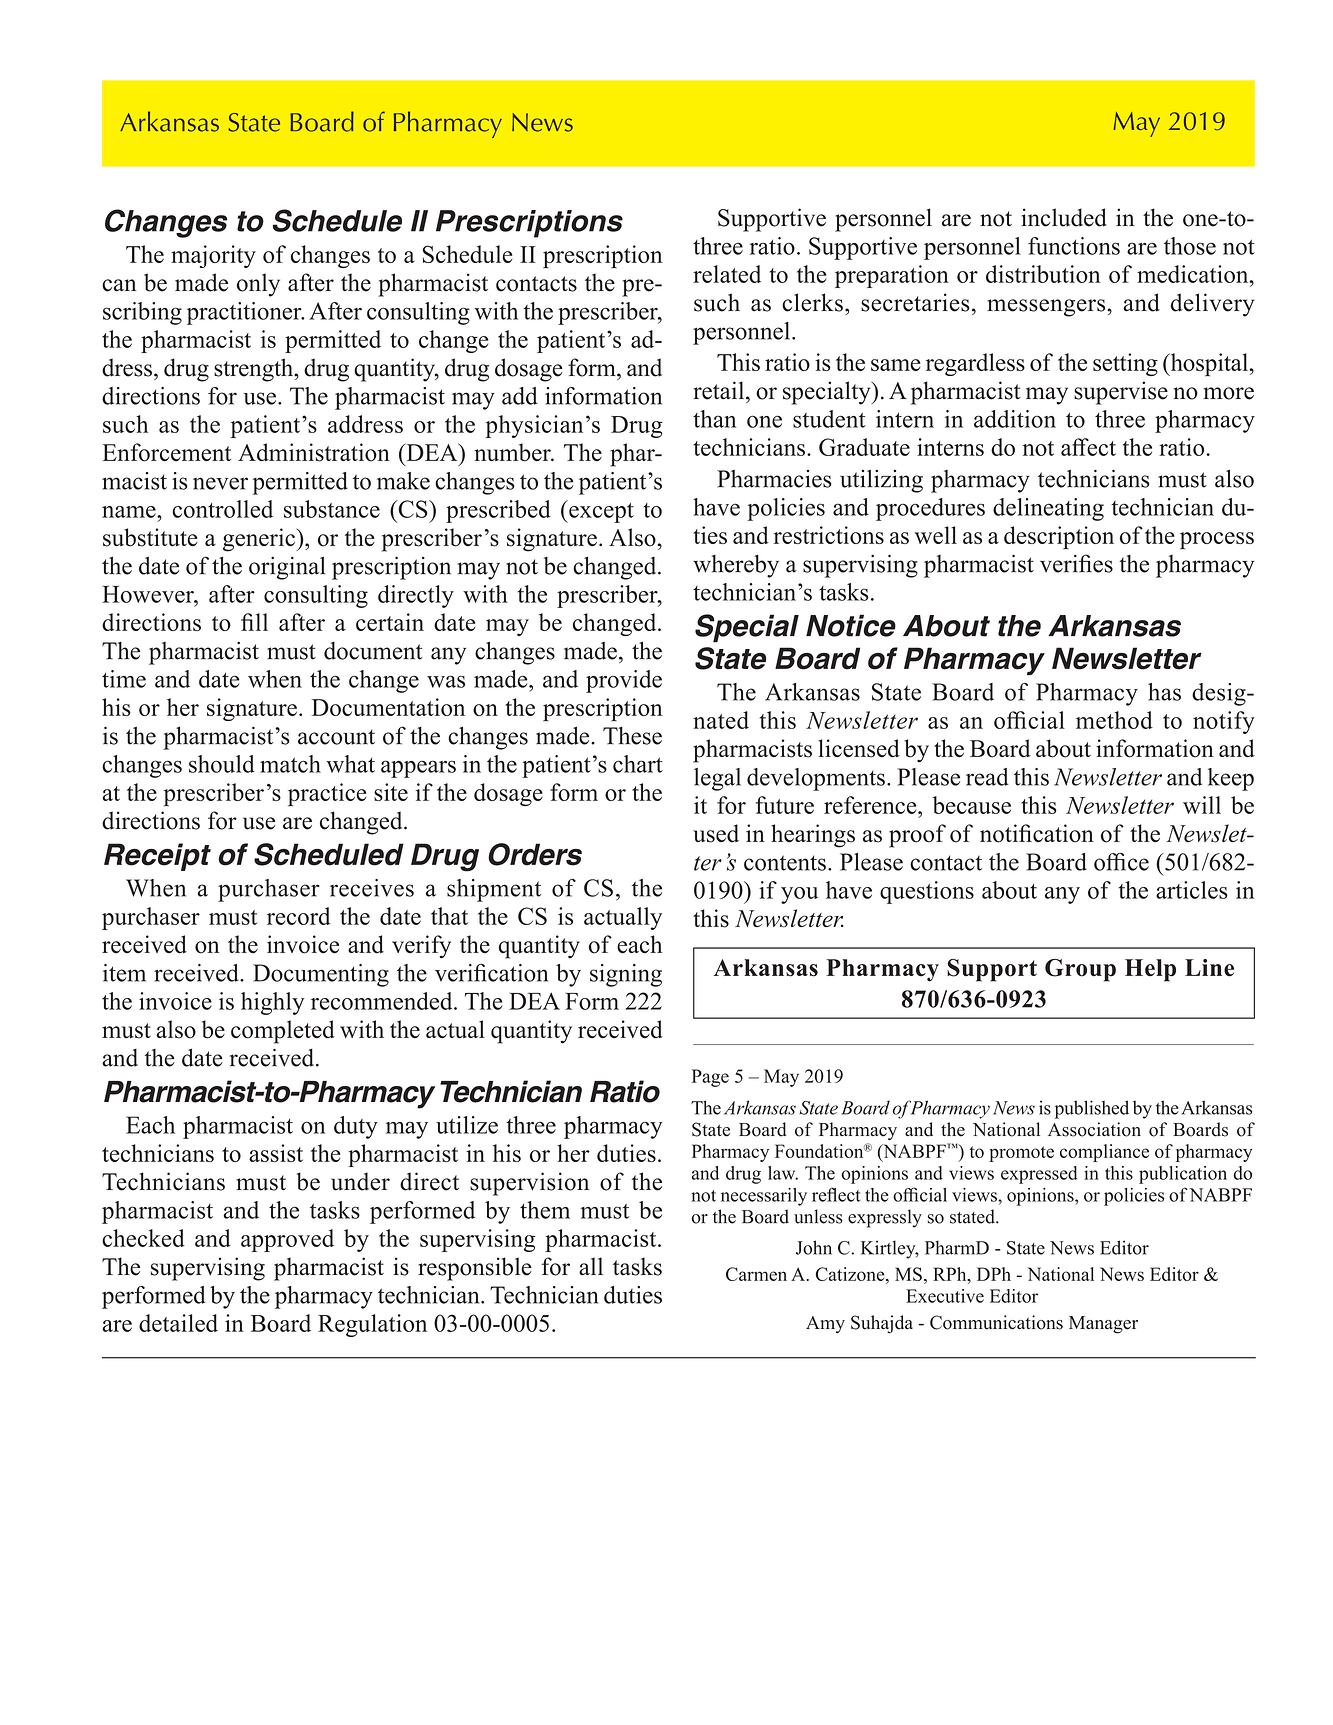 This page has width=1333, height=1725. What do you see at coordinates (299, 916) in the page?
I see `record` at bounding box center [299, 916].
